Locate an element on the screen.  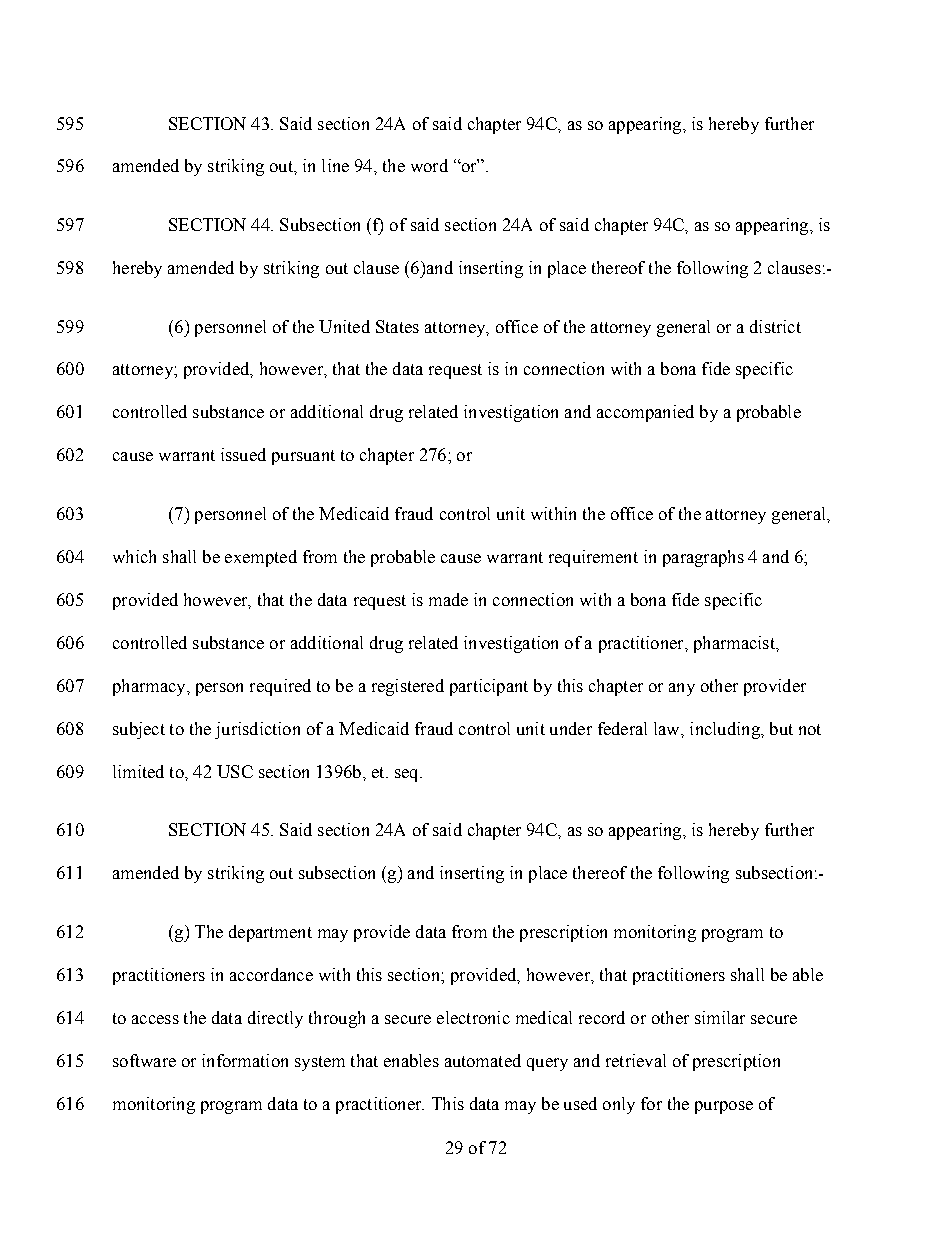
including is located at coordinates (726, 730).
